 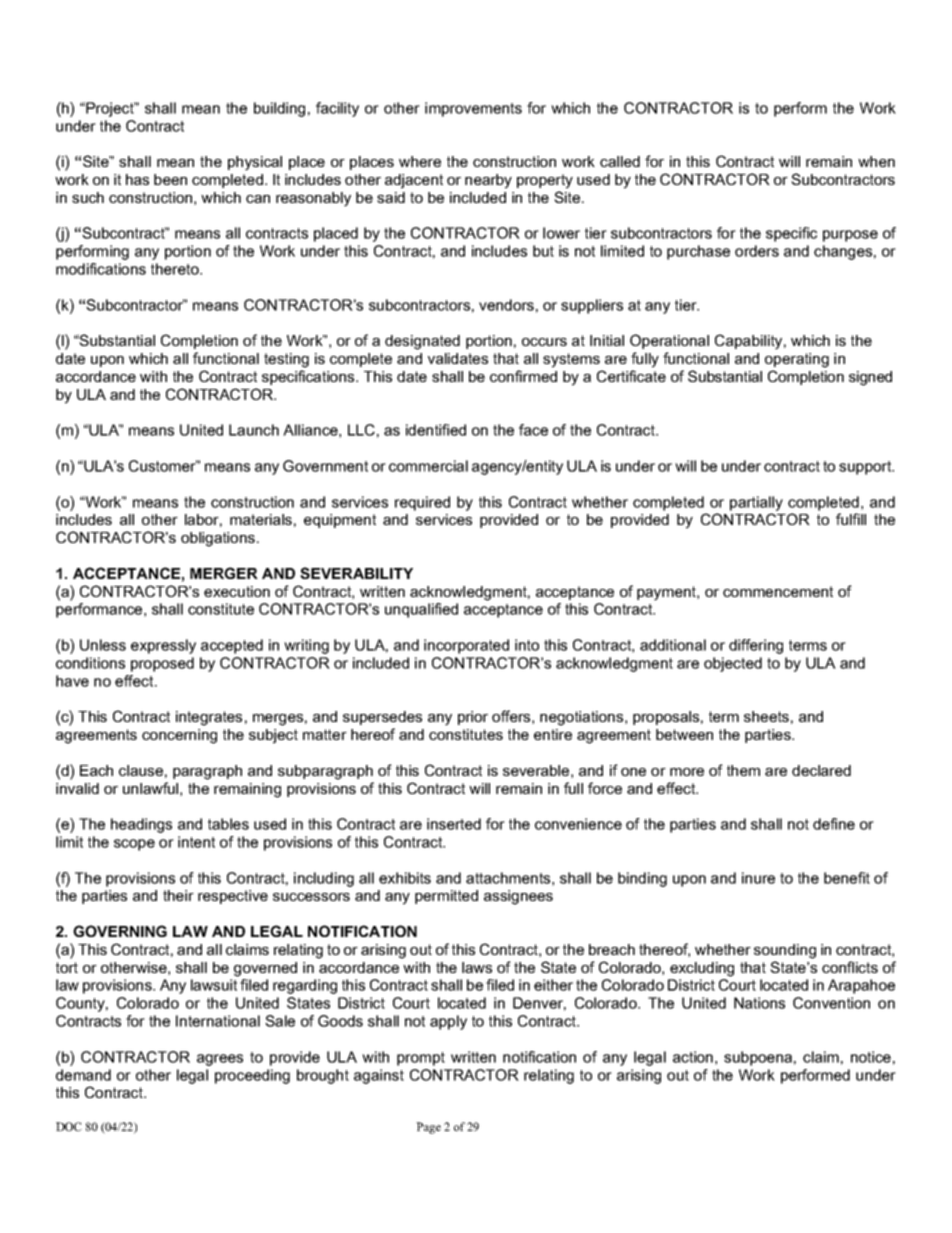 I want to click on commencement, so click(x=778, y=591).
